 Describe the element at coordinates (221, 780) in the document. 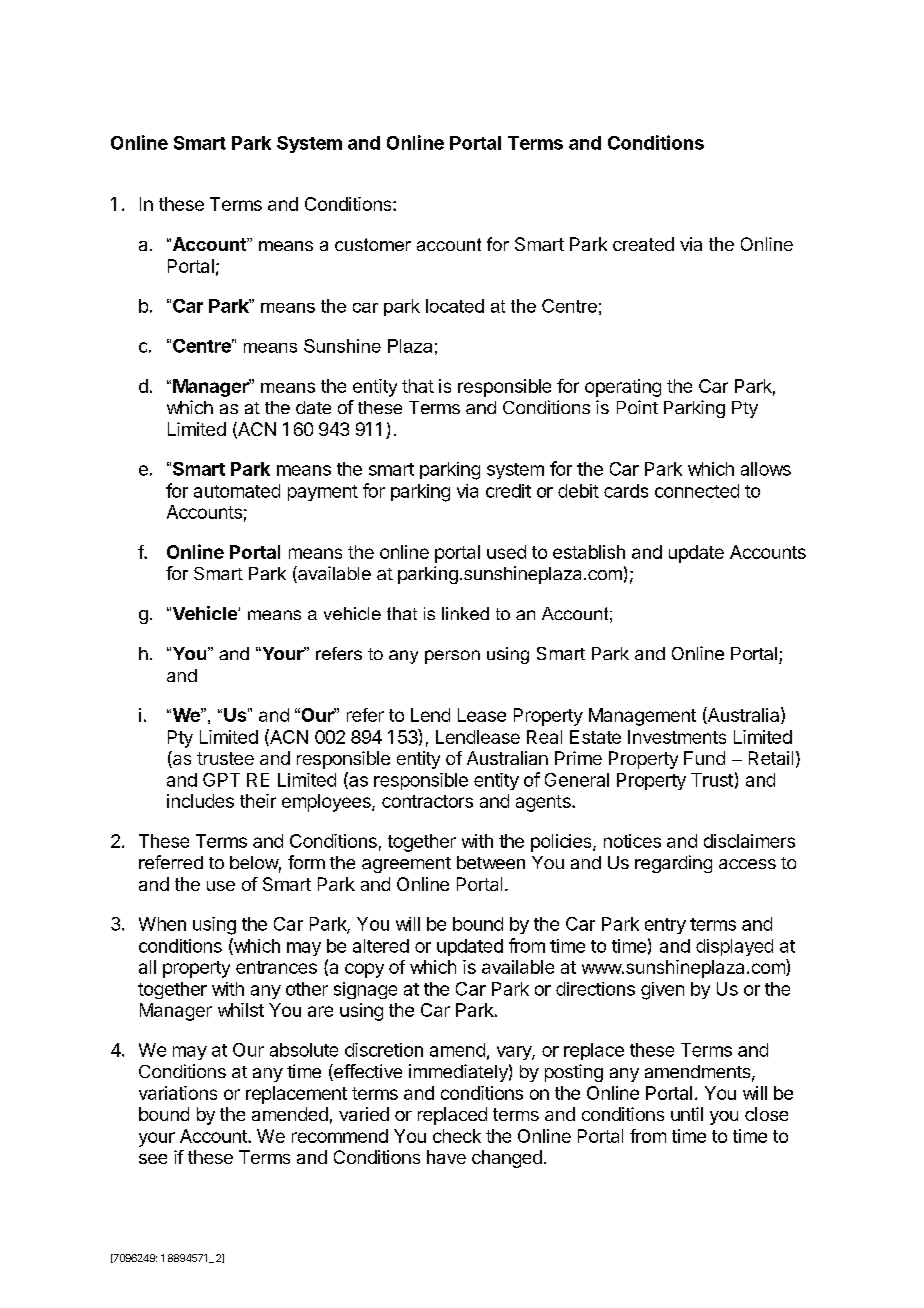

I see `GPT` at that location.
